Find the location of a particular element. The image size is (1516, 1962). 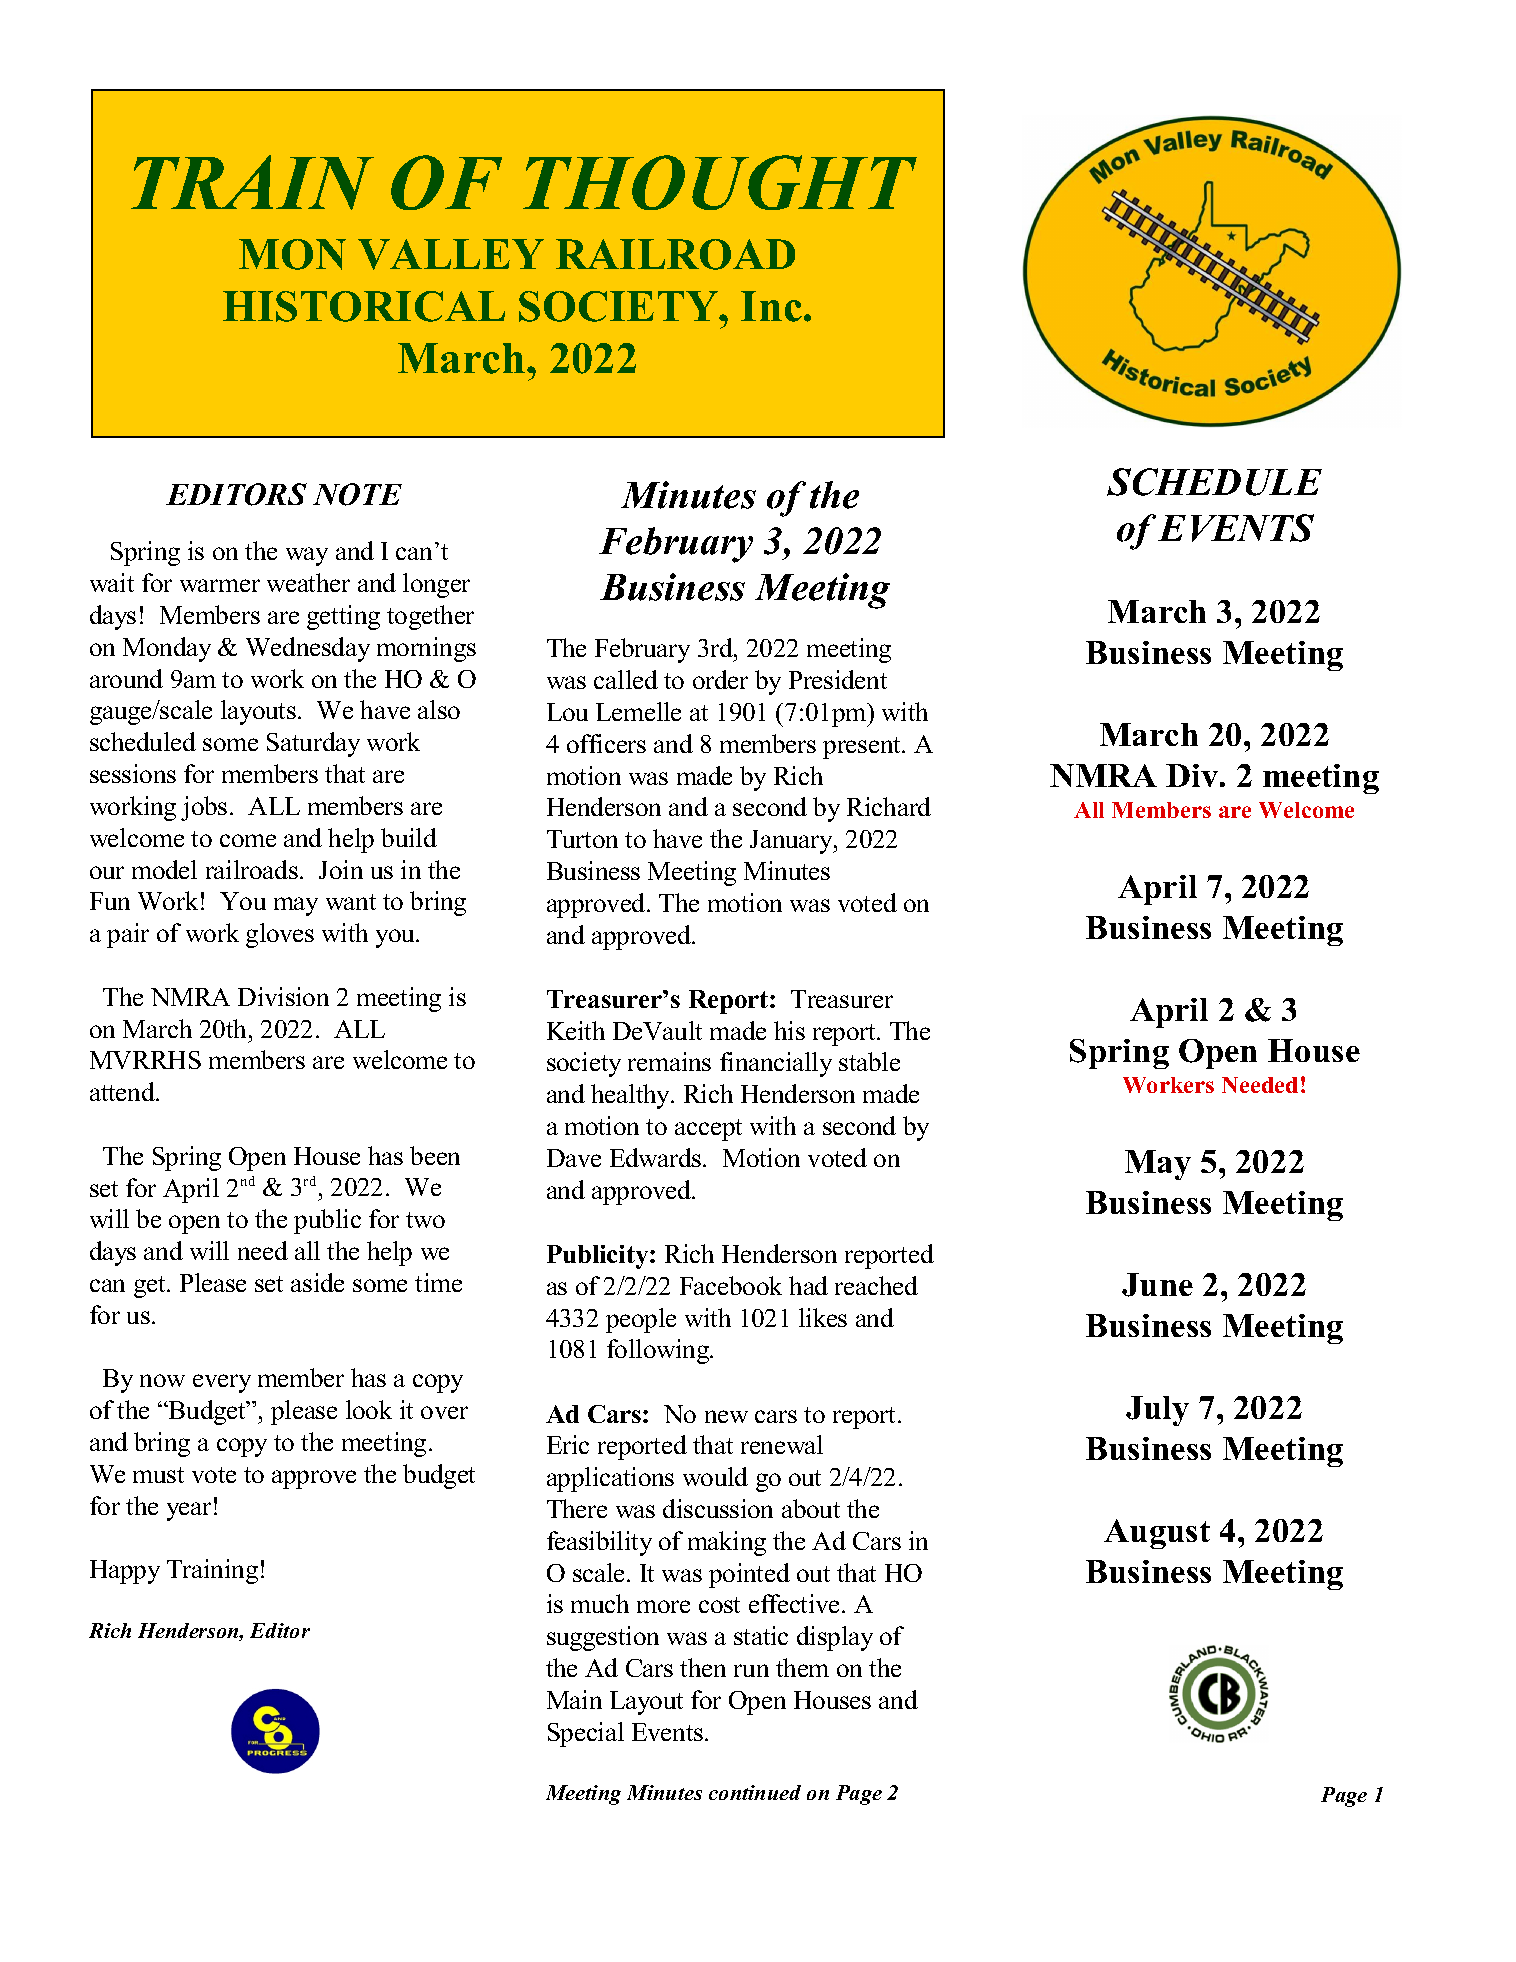

Division is located at coordinates (283, 996).
